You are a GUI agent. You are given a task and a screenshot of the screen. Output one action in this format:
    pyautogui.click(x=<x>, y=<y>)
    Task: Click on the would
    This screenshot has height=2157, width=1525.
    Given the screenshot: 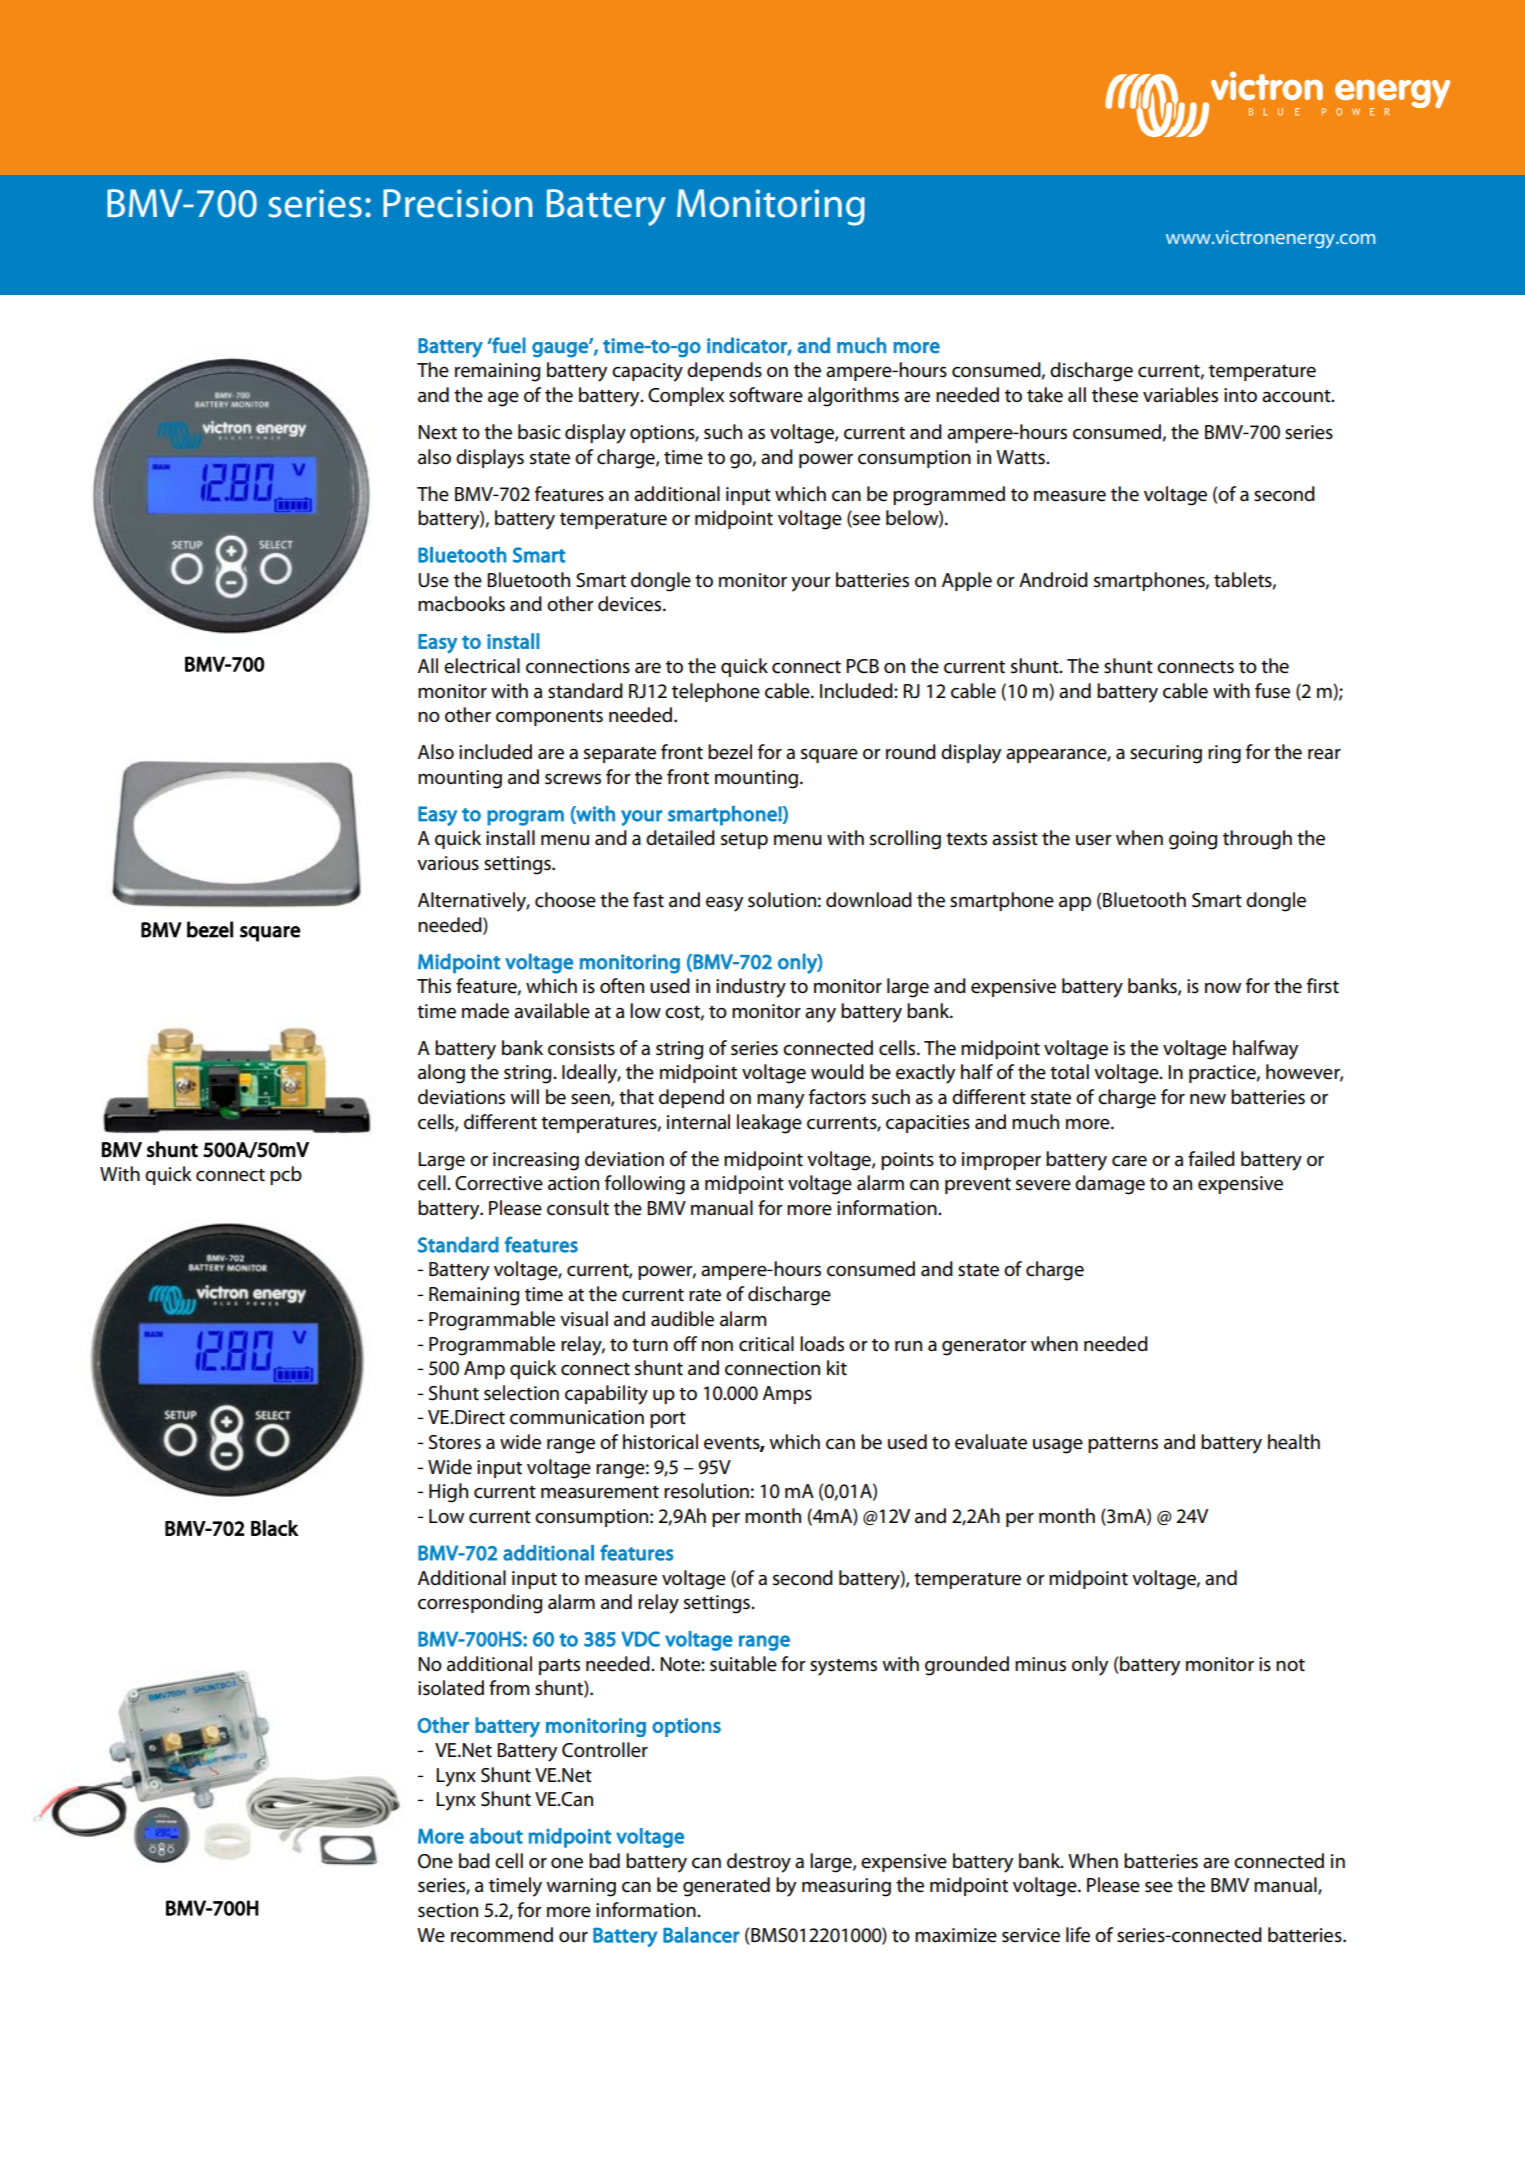 What is the action you would take?
    pyautogui.click(x=837, y=1071)
